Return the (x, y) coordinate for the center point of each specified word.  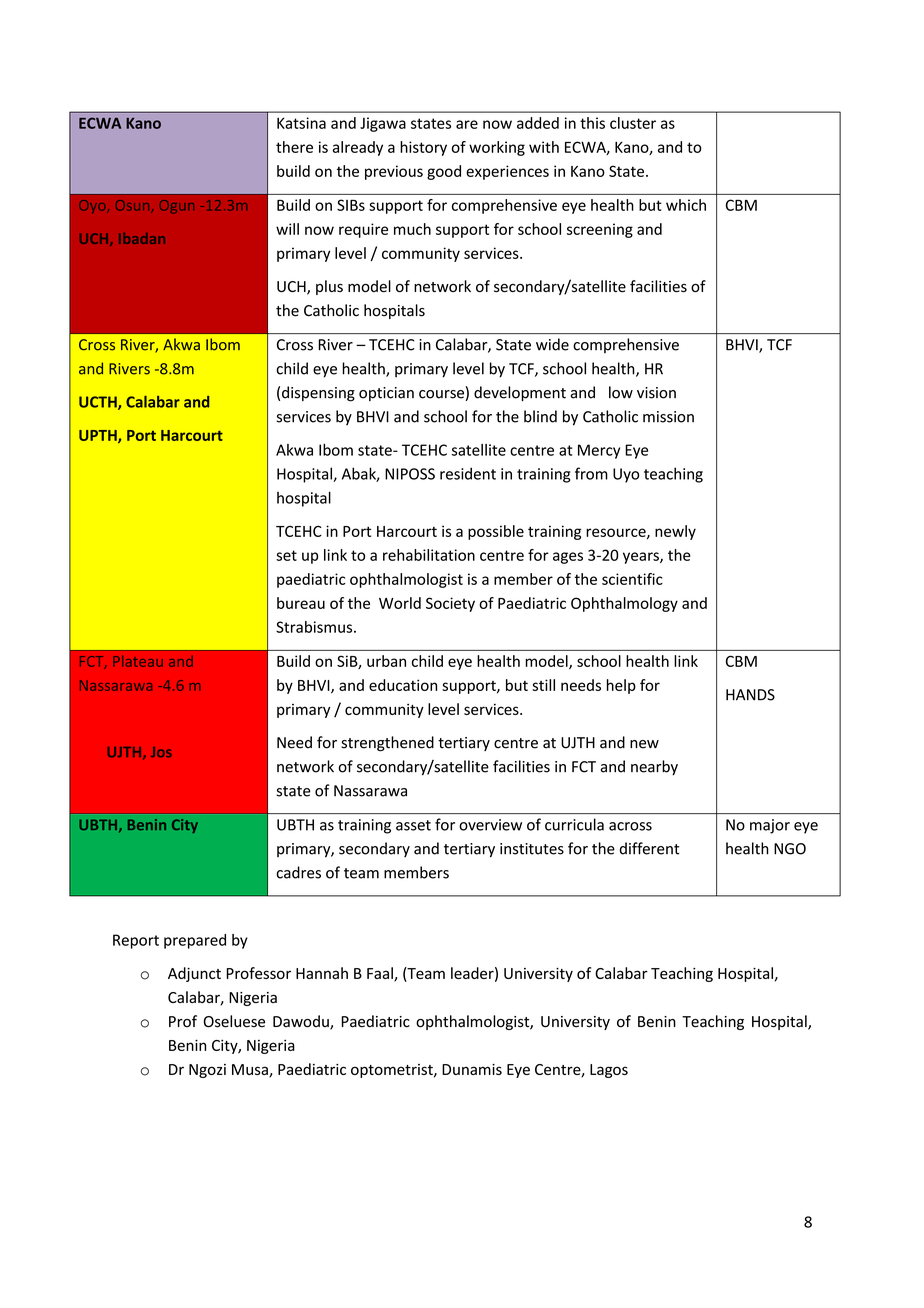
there (294, 147)
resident (468, 473)
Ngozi (207, 1071)
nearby (654, 767)
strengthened (387, 744)
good (444, 172)
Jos (161, 752)
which (686, 205)
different (649, 848)
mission (668, 417)
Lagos (609, 1071)
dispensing (318, 394)
